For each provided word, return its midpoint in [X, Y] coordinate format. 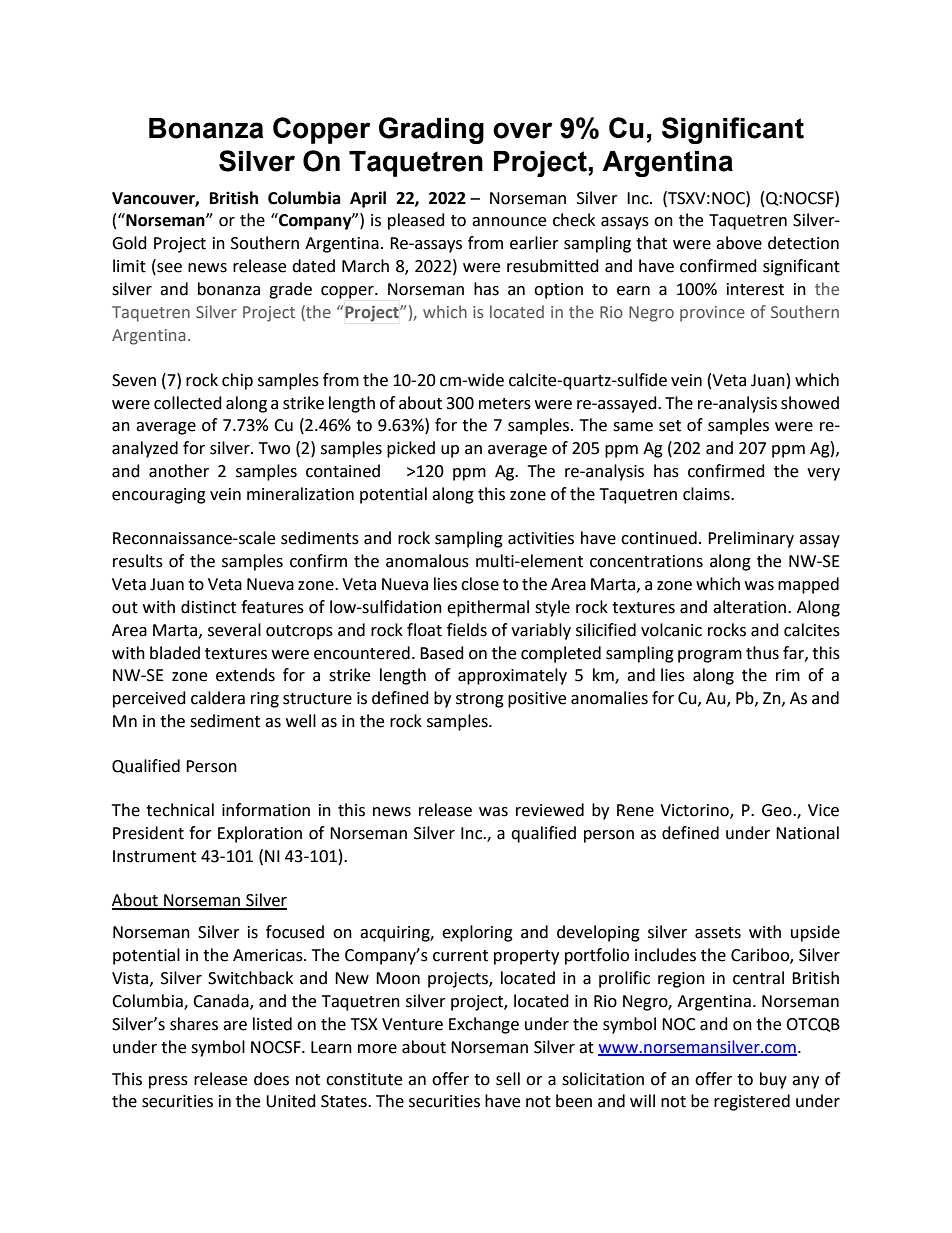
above [739, 243]
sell [508, 1079]
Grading [431, 130]
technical [180, 810]
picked [411, 449]
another [179, 471]
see [168, 269]
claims [707, 494]
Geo [778, 810]
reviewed [550, 810]
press [168, 1082]
